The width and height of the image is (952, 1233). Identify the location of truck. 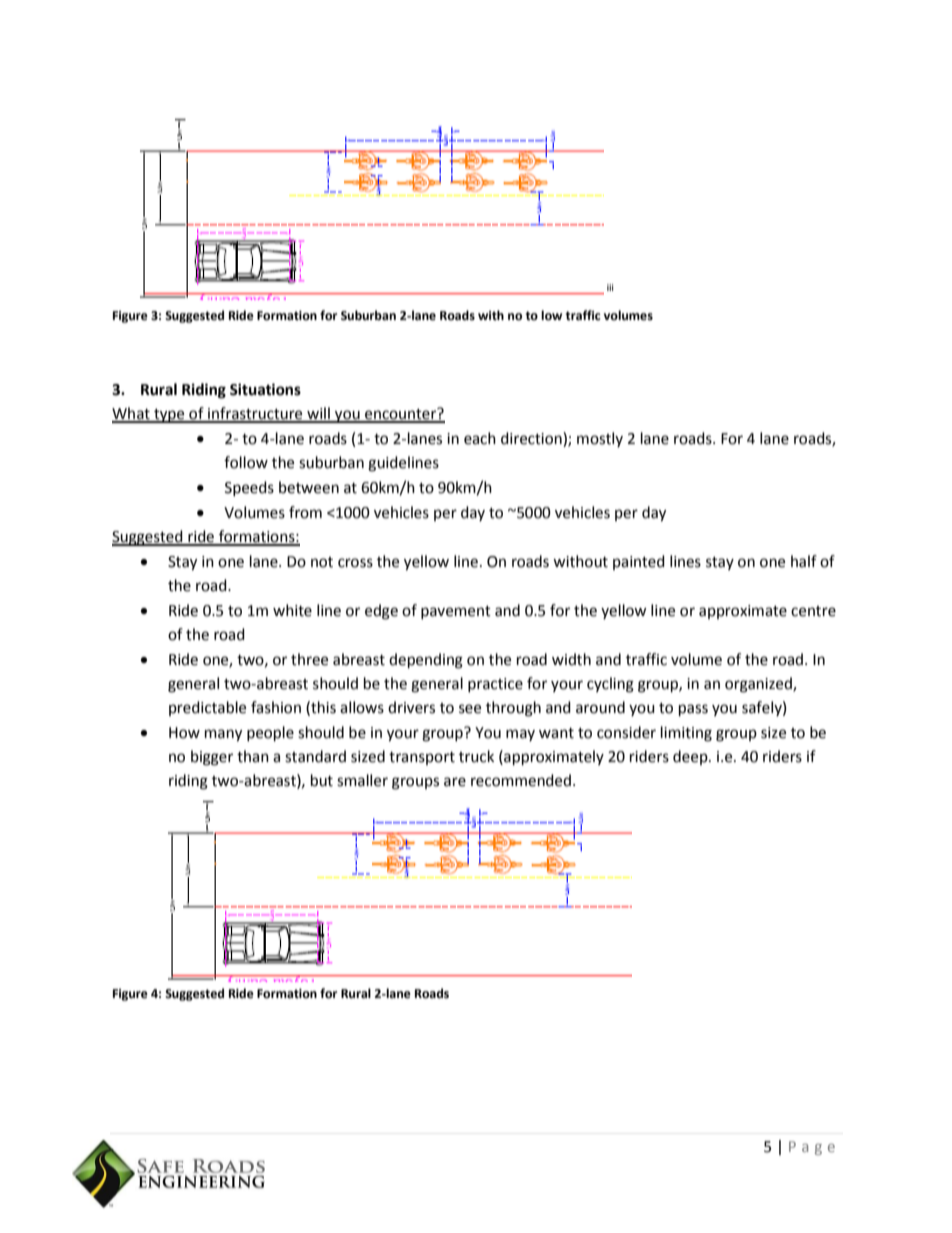
(476, 756).
